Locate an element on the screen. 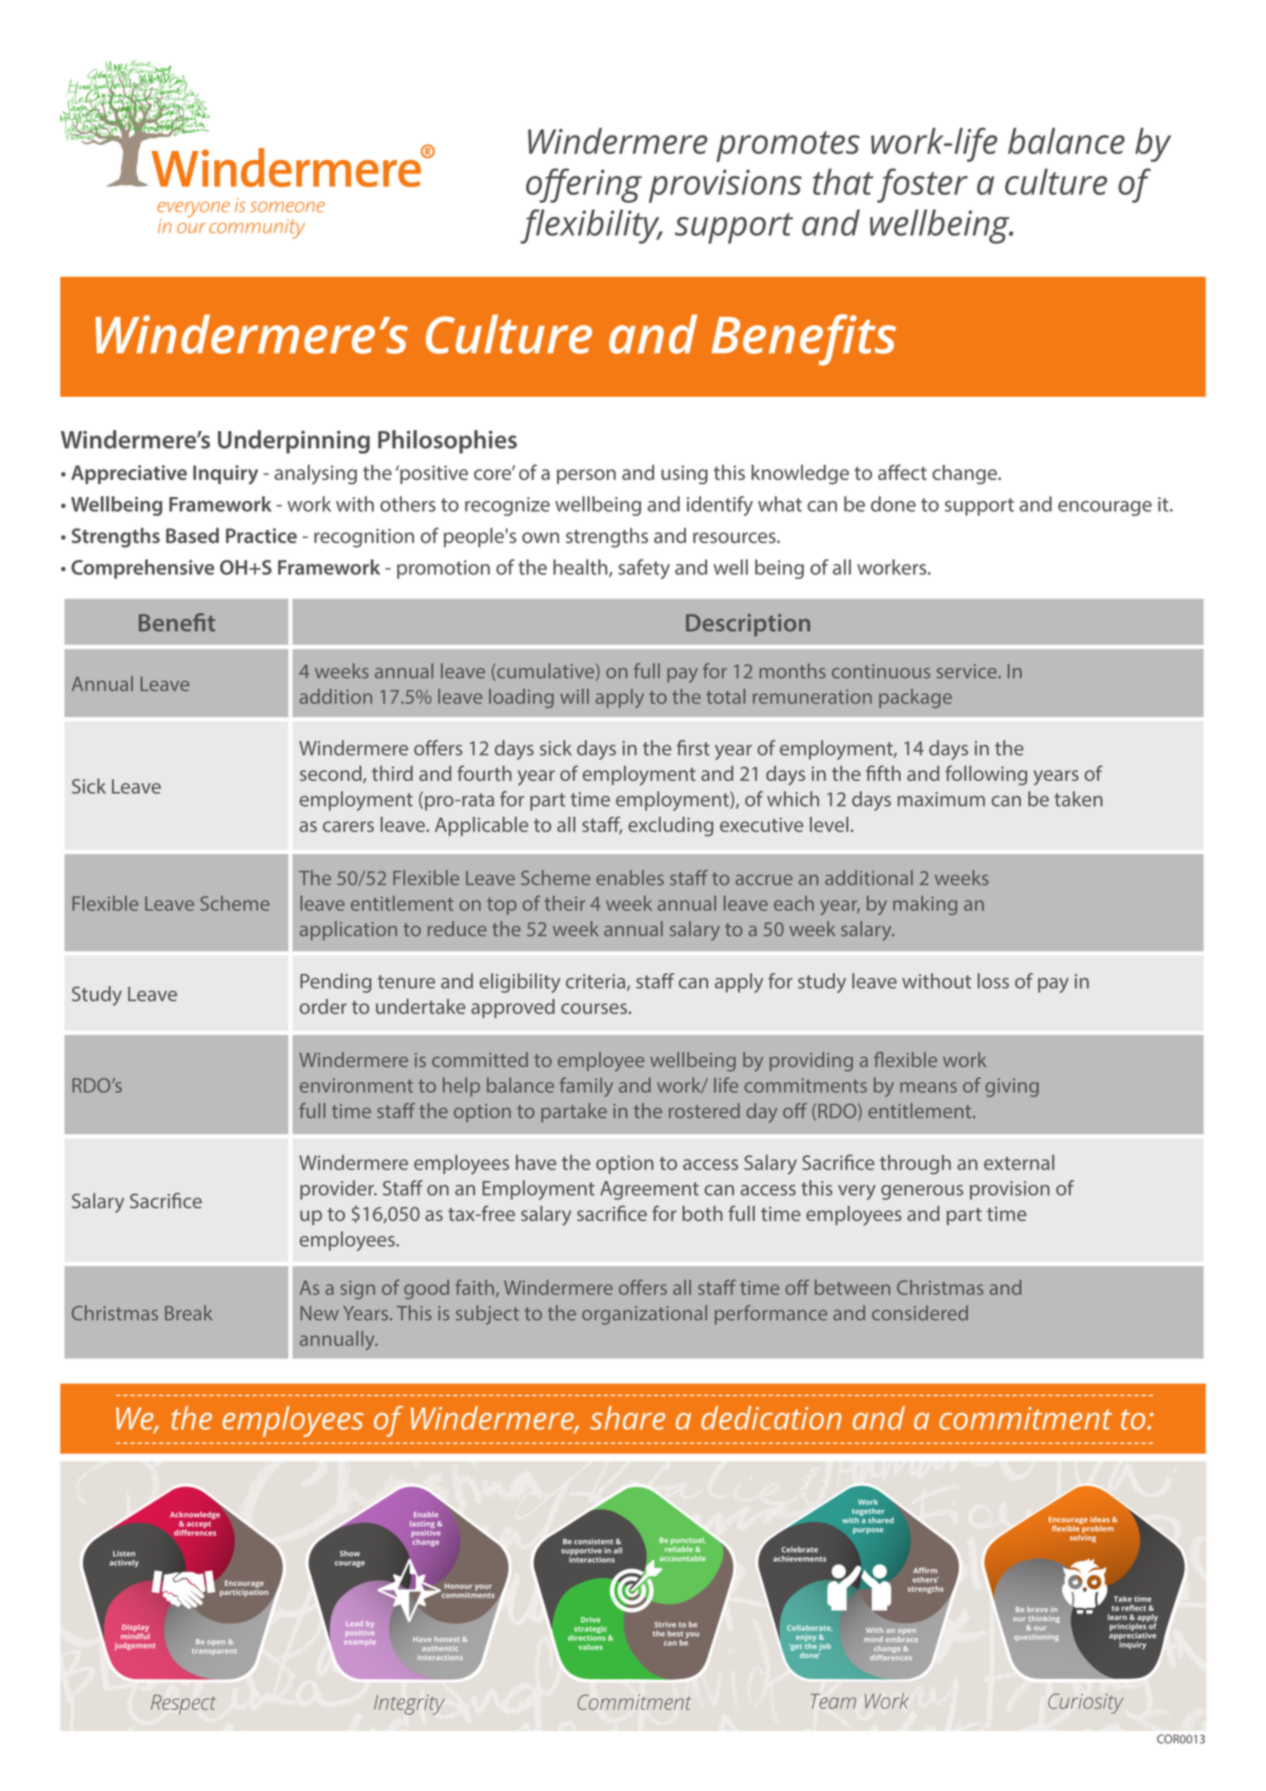 The width and height of the screenshot is (1266, 1791). transparent is located at coordinates (214, 1652).
